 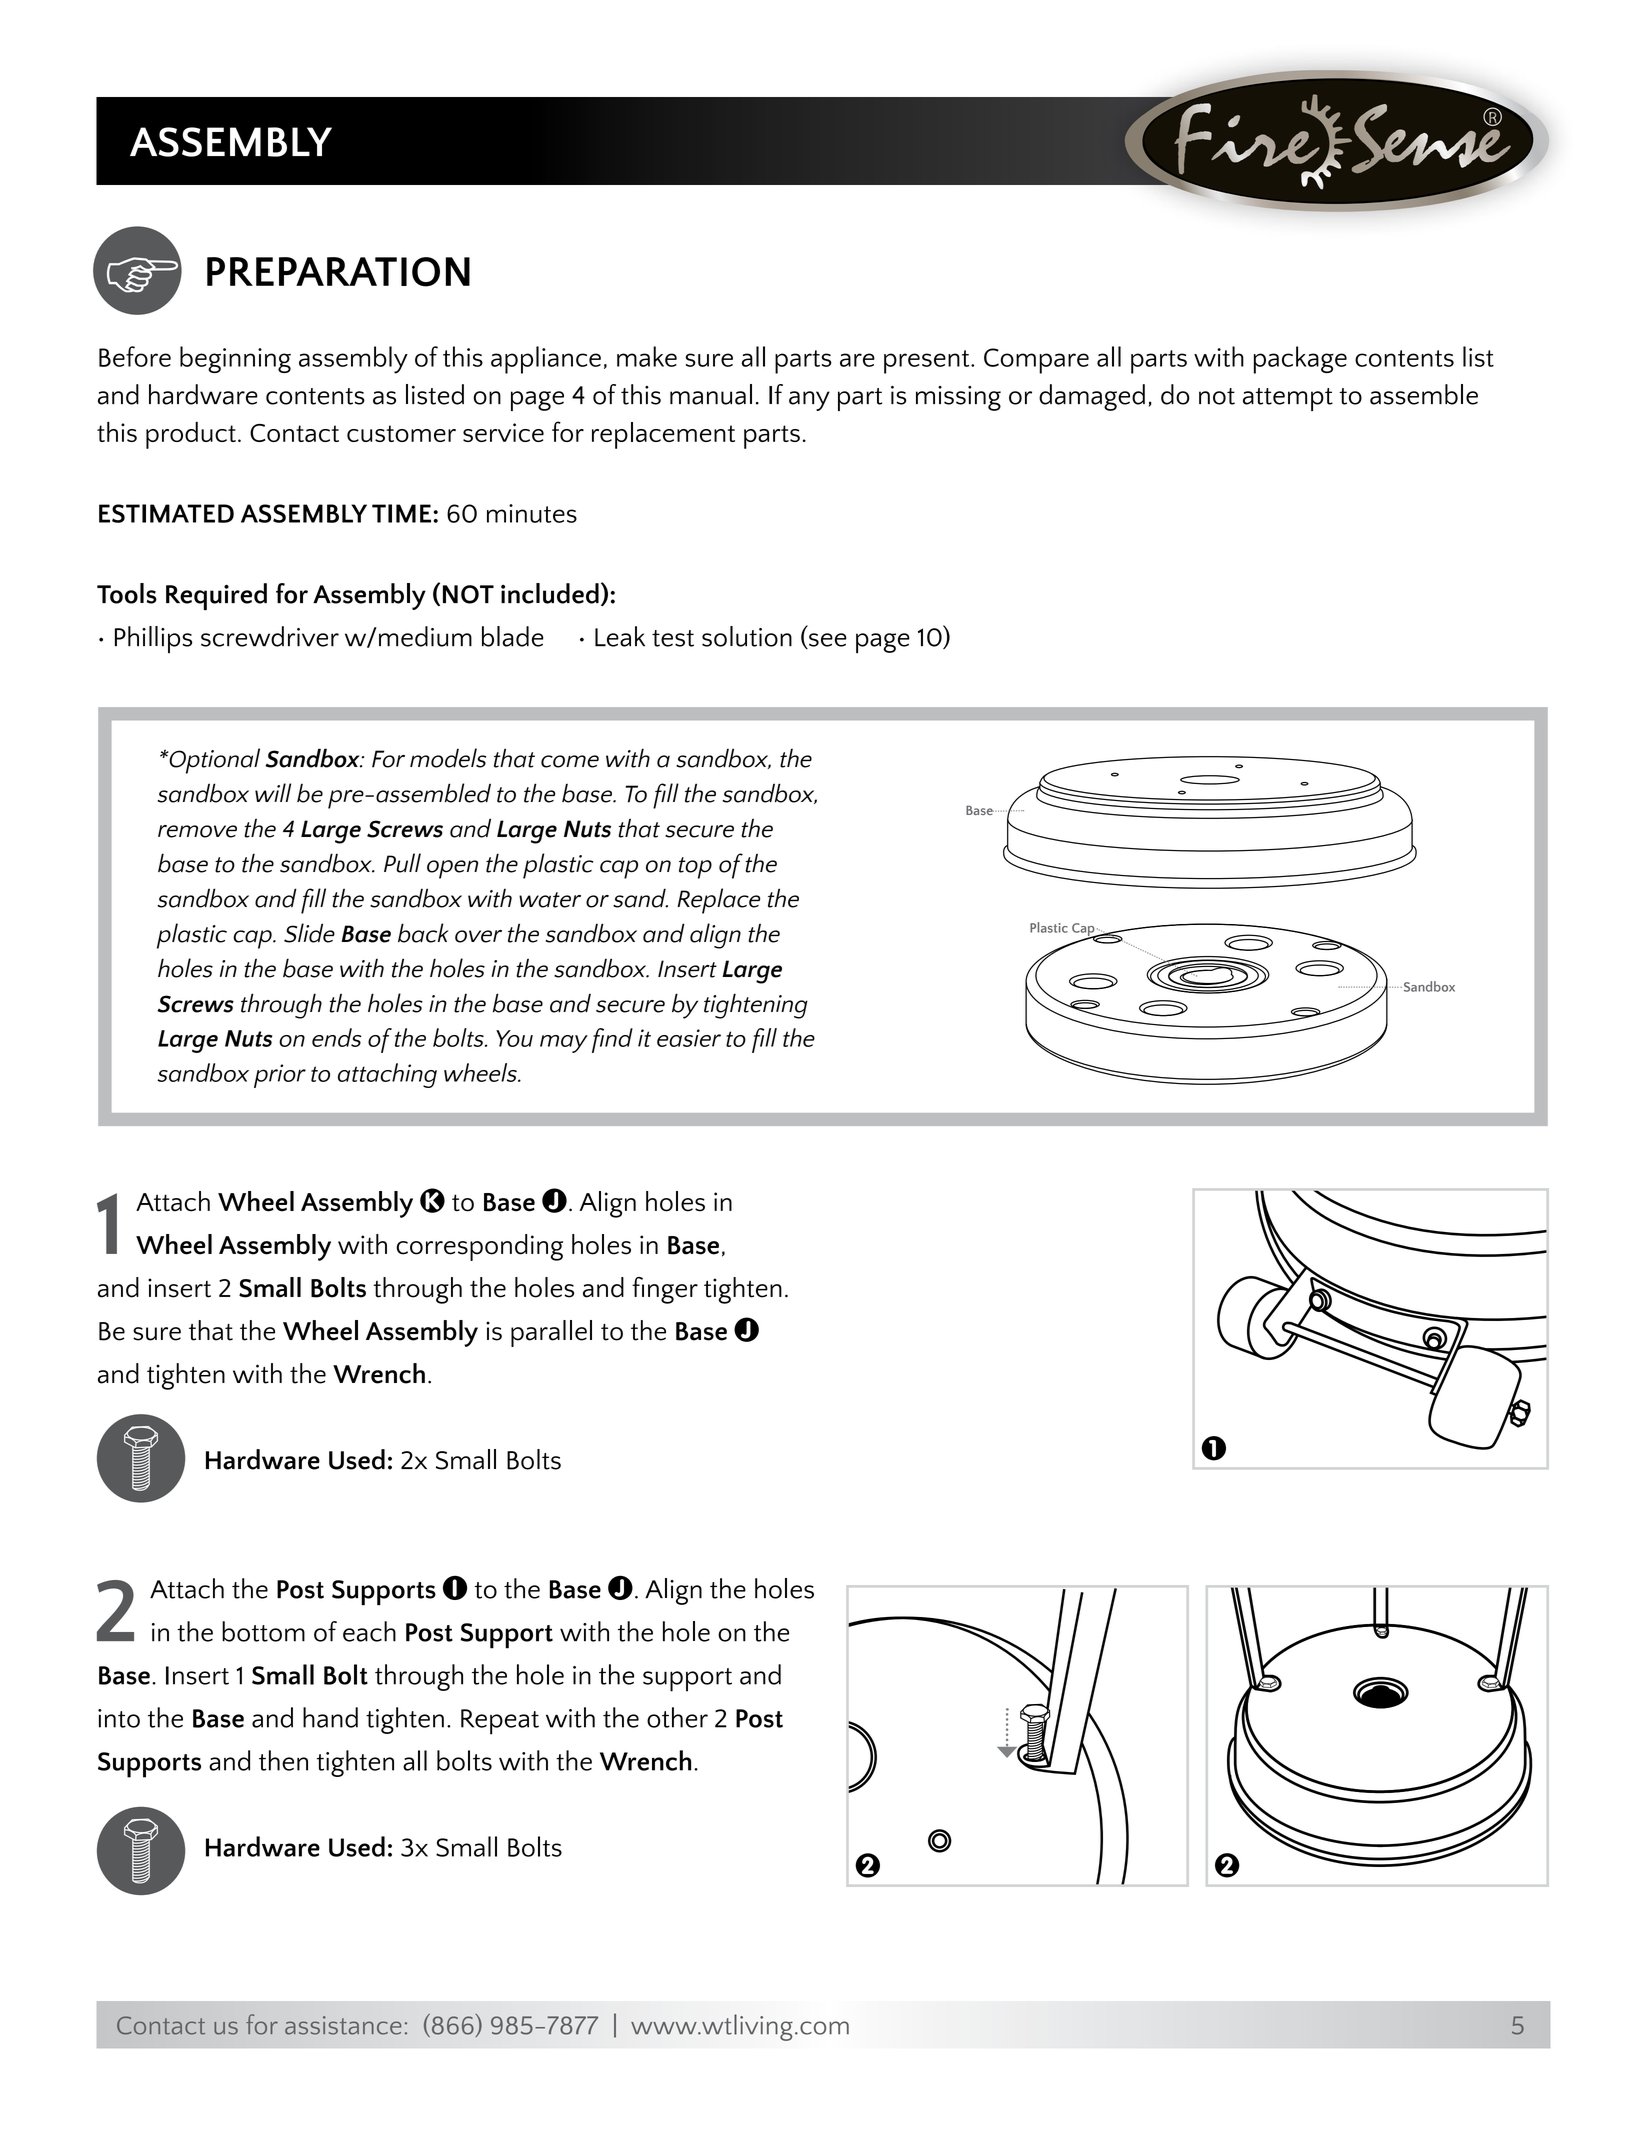 What do you see at coordinates (343, 2025) in the screenshot?
I see `assistance` at bounding box center [343, 2025].
